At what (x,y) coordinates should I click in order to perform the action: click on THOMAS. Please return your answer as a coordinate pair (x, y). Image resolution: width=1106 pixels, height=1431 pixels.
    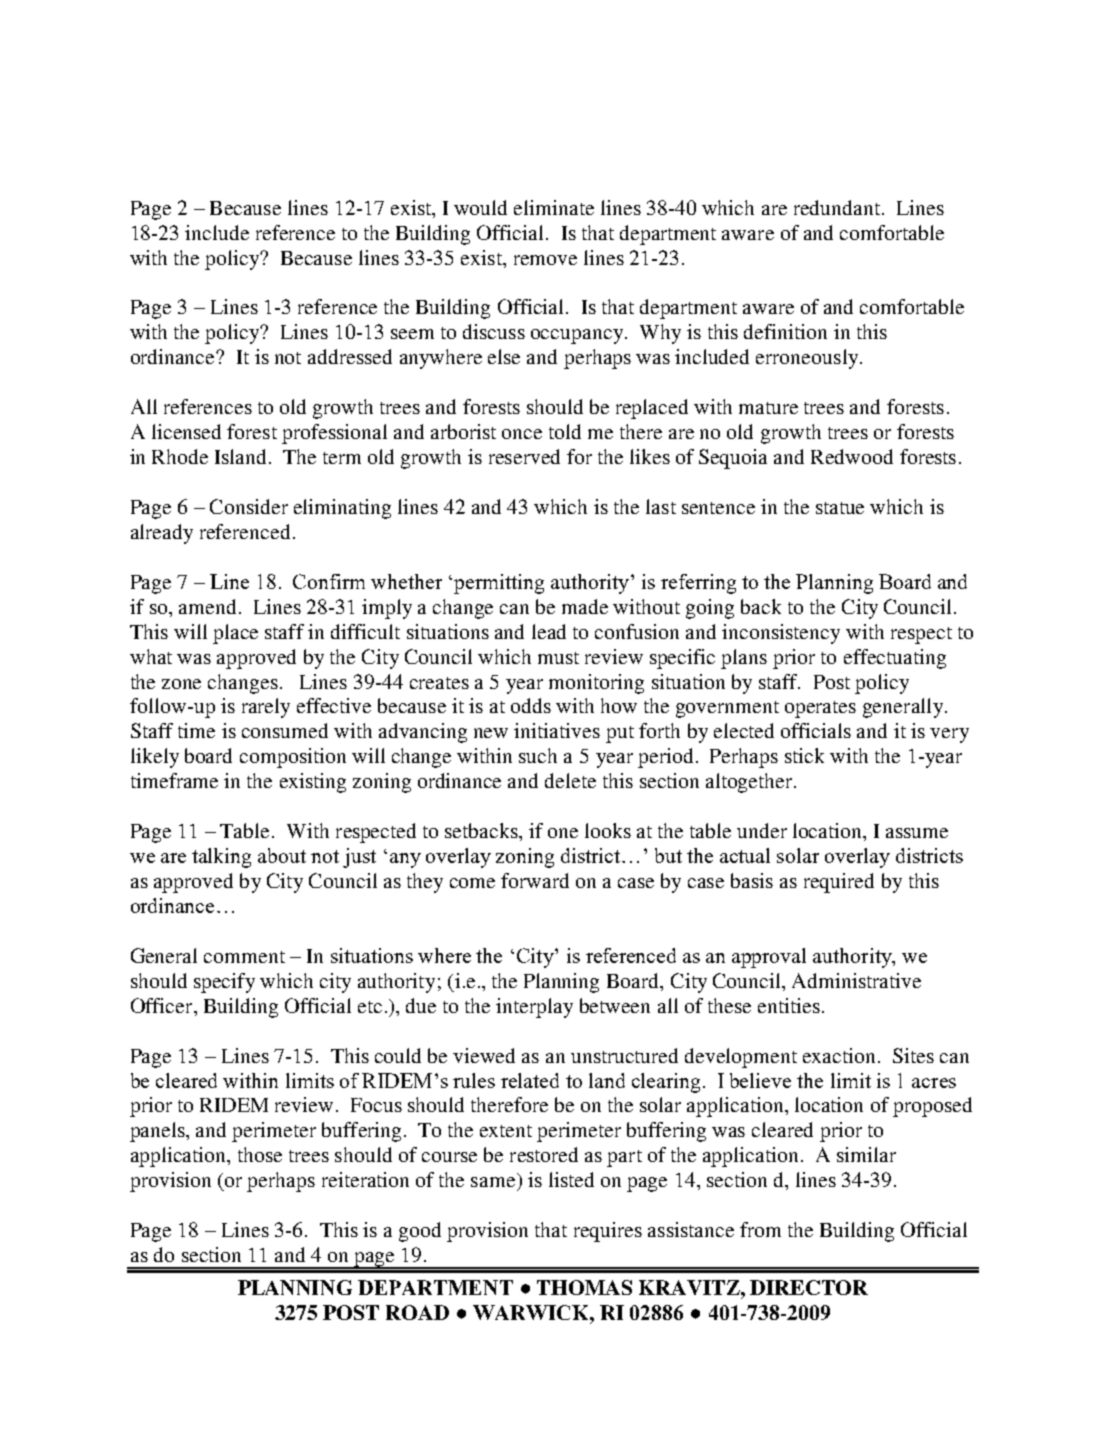
    Looking at the image, I should click on (584, 1287).
